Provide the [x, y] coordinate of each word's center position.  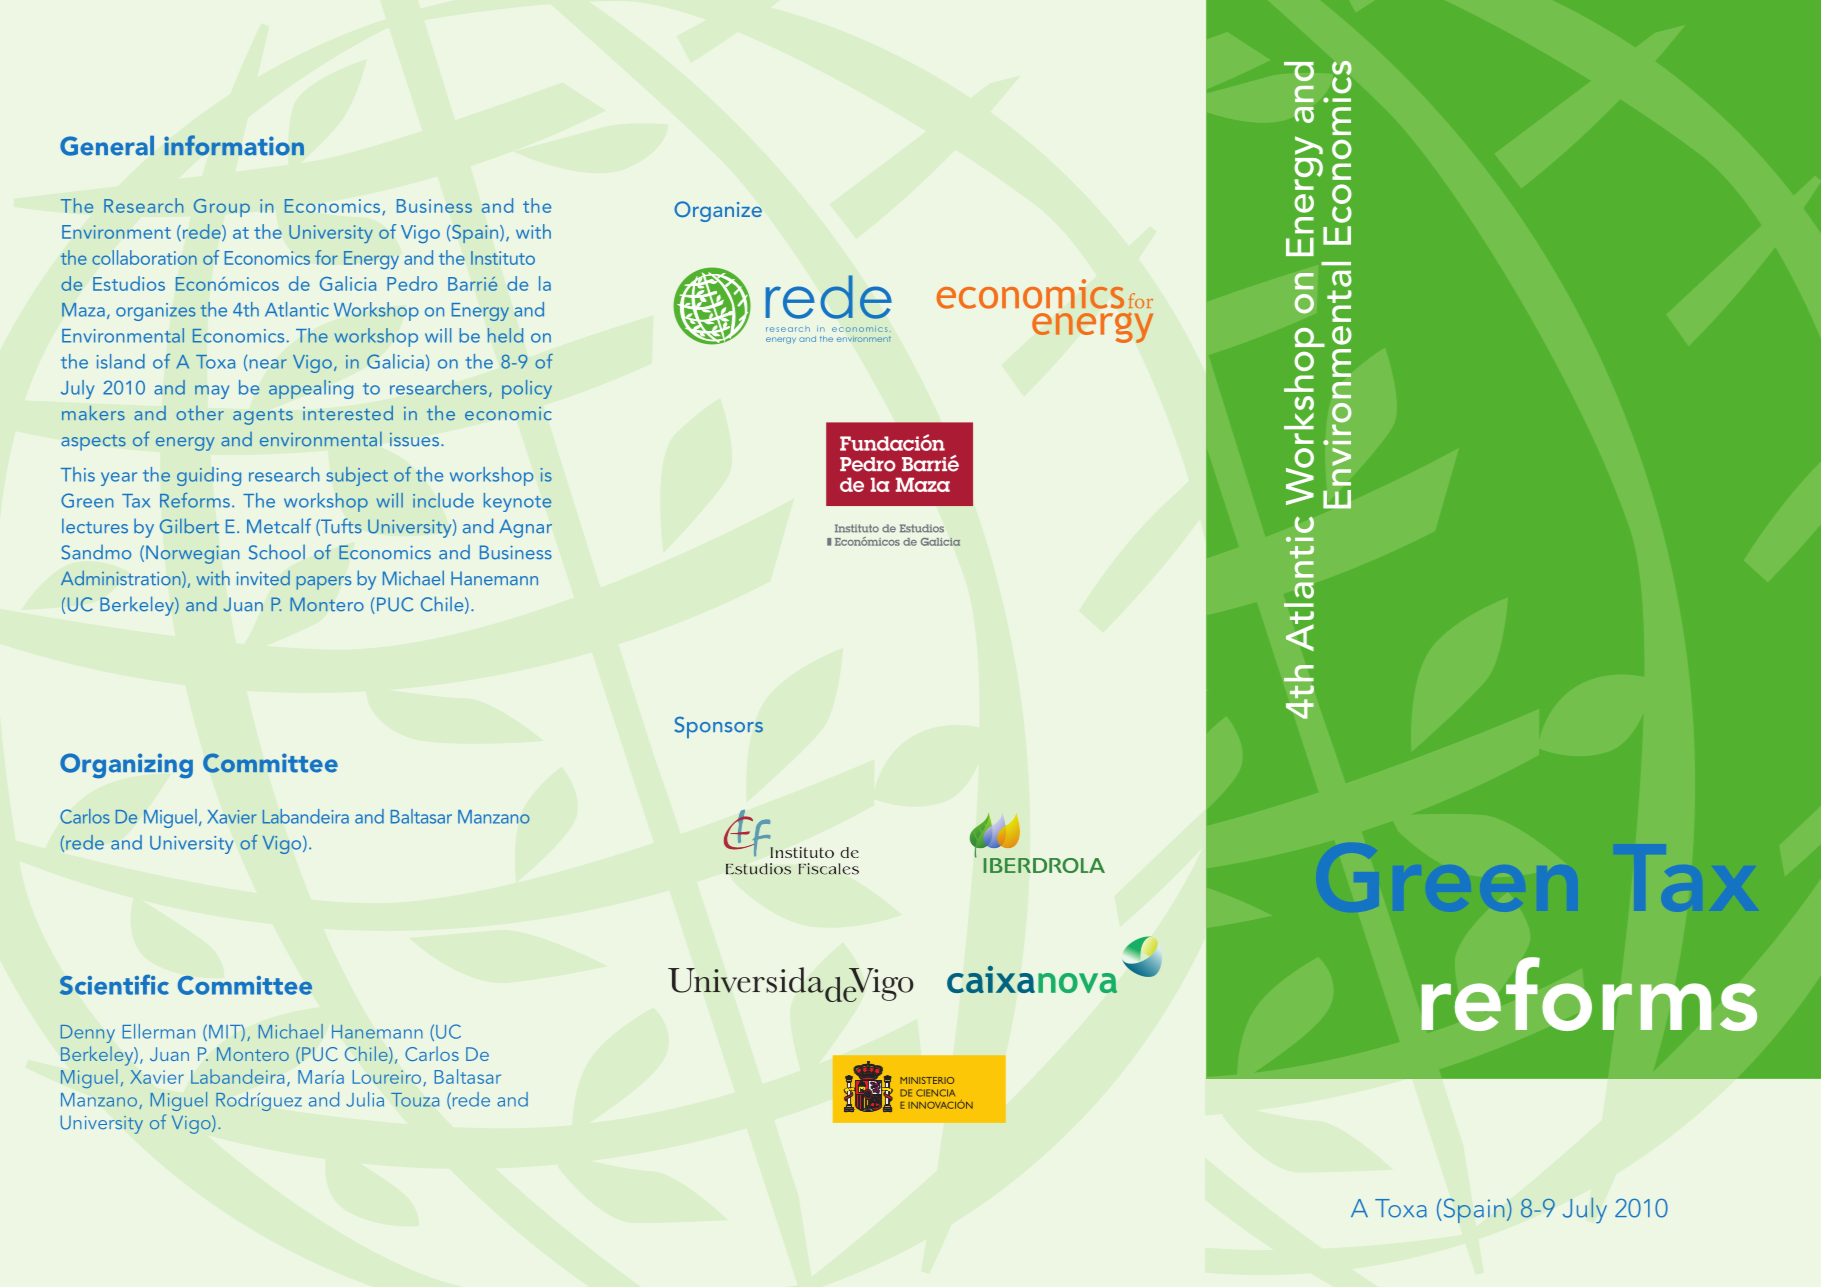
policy [527, 389]
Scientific [114, 984]
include [443, 500]
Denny [88, 1034]
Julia [365, 1099]
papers [324, 583]
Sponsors [718, 727]
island [121, 361]
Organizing [126, 766]
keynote [518, 502]
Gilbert [189, 526]
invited [263, 578]
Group [222, 208]
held [505, 335]
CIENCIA [935, 1093]
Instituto [503, 258]
